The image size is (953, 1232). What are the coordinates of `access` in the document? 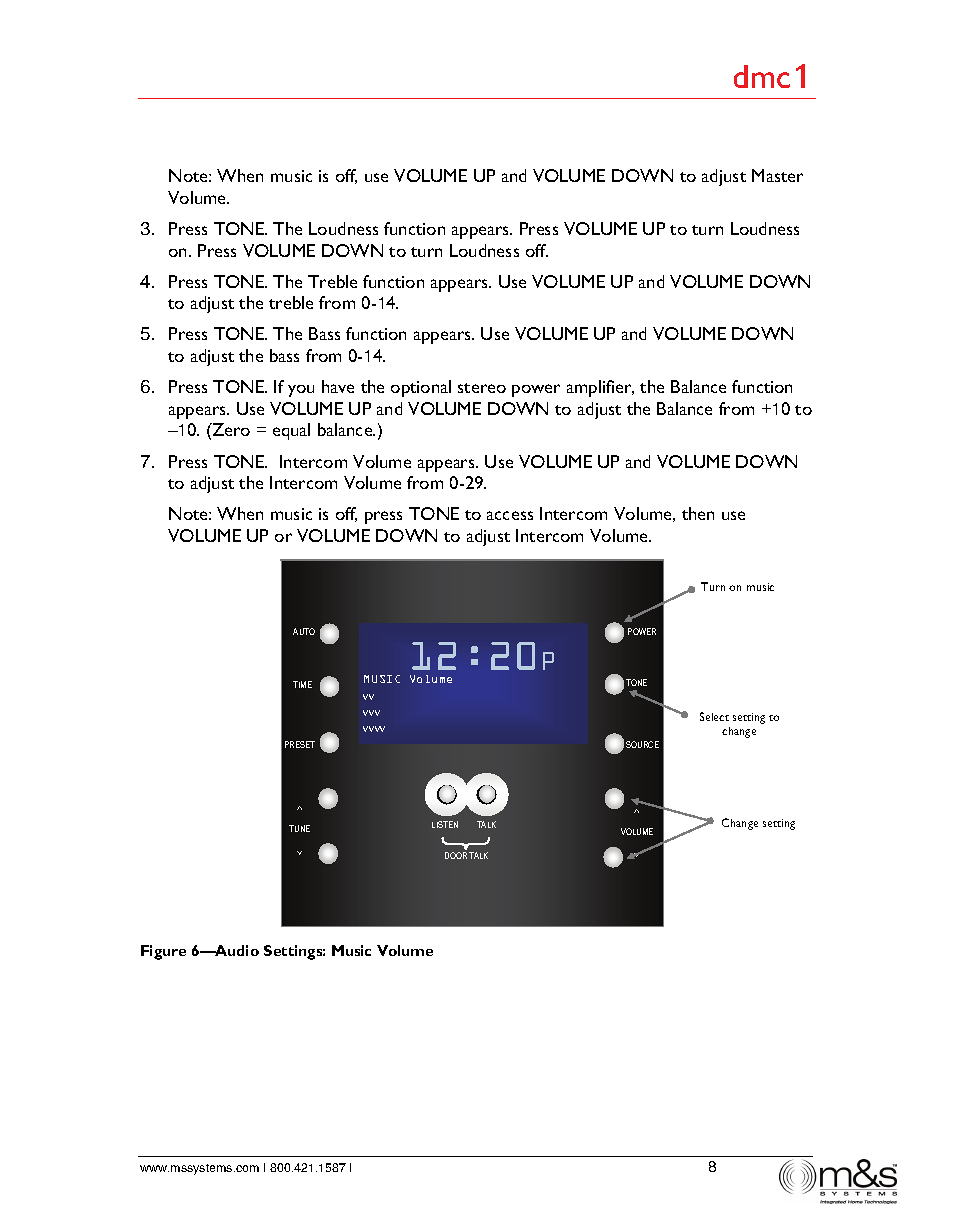 It's located at (510, 515).
